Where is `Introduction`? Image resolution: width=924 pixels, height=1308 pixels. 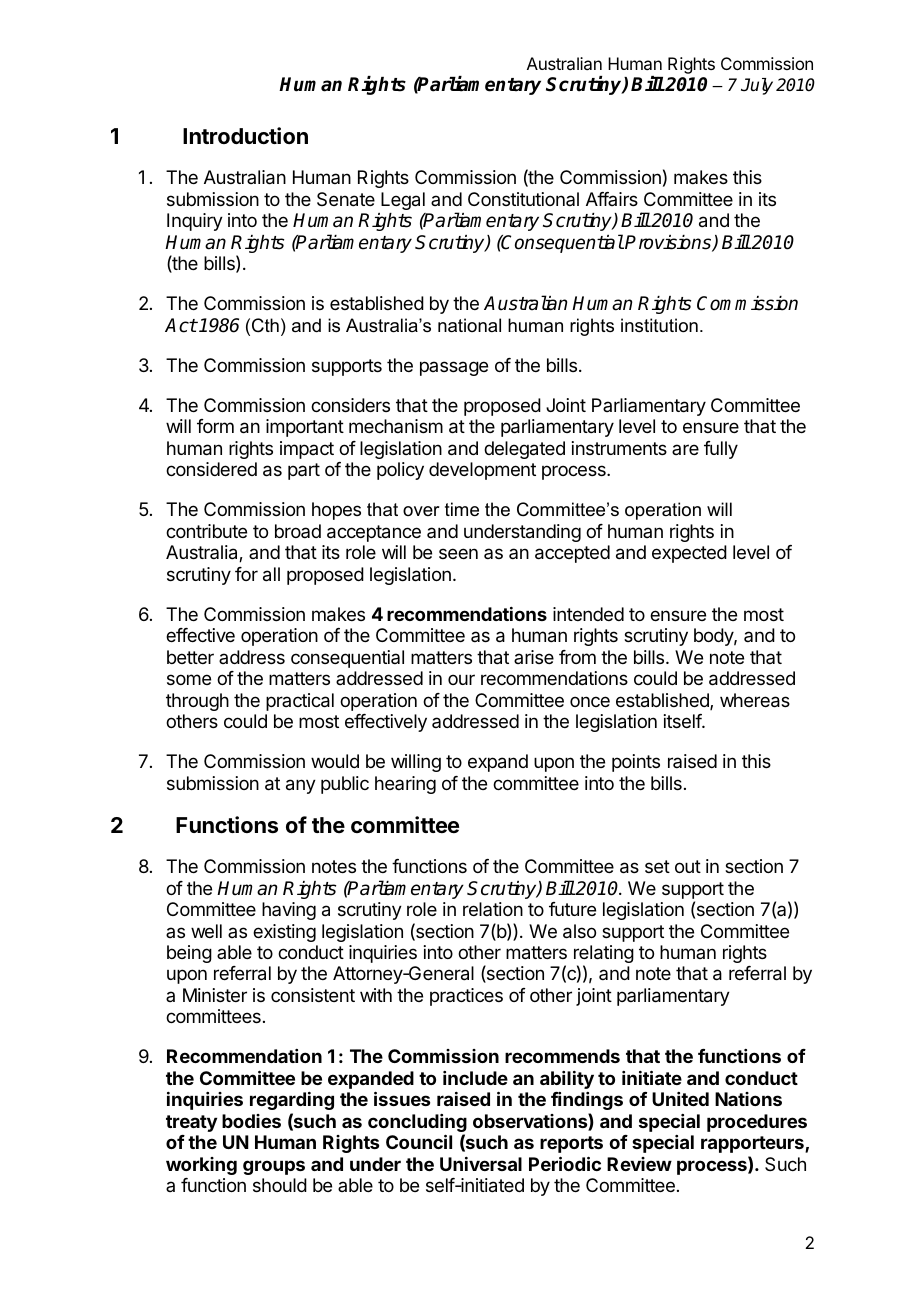
Introduction is located at coordinates (245, 135).
